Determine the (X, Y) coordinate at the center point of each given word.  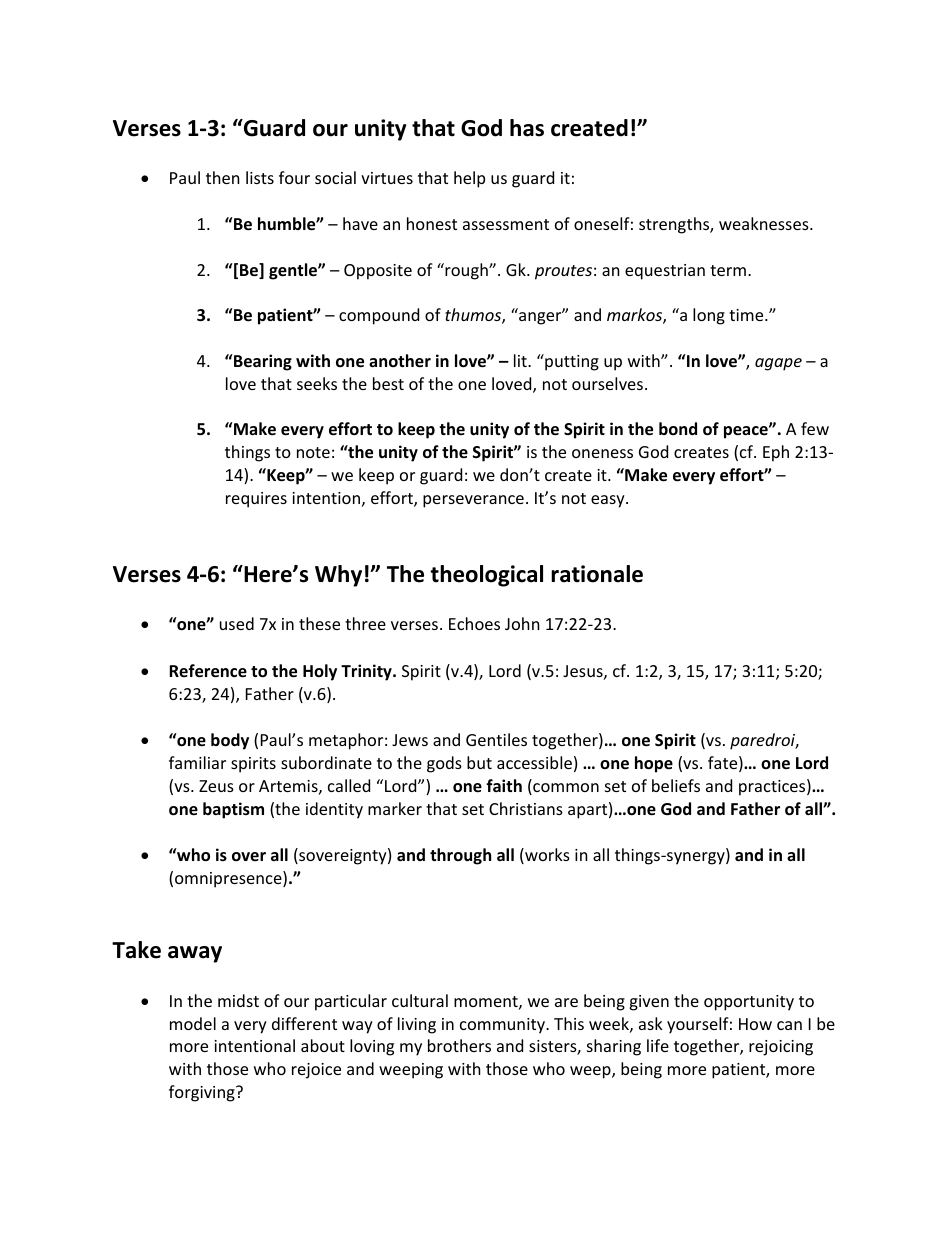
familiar (197, 762)
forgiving (203, 1093)
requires (256, 500)
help (469, 179)
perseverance (473, 501)
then (223, 177)
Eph (776, 453)
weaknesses (765, 223)
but (479, 762)
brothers (459, 1045)
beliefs (676, 785)
